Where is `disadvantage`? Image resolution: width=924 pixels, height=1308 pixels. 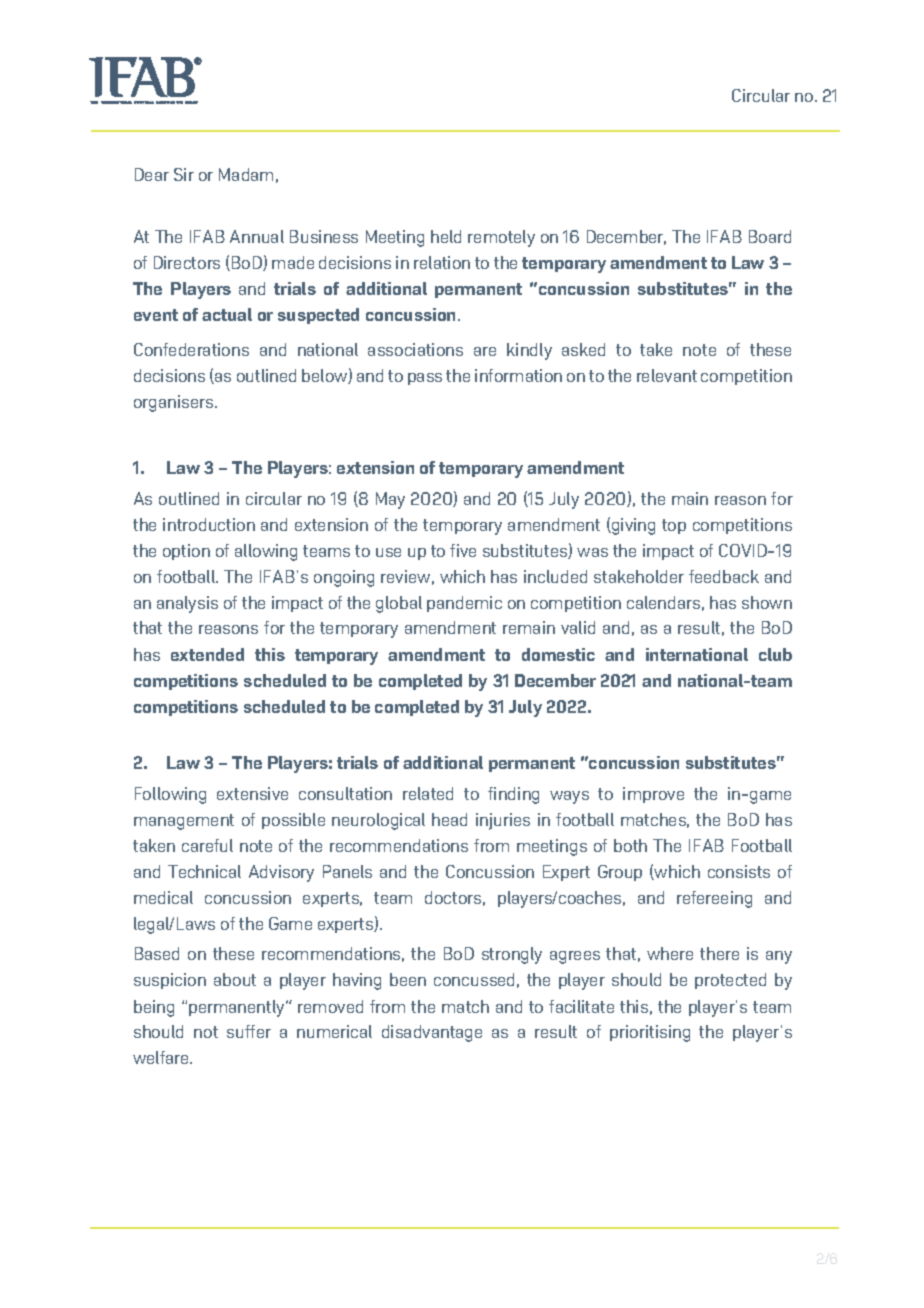
disadvantage is located at coordinates (432, 1033).
